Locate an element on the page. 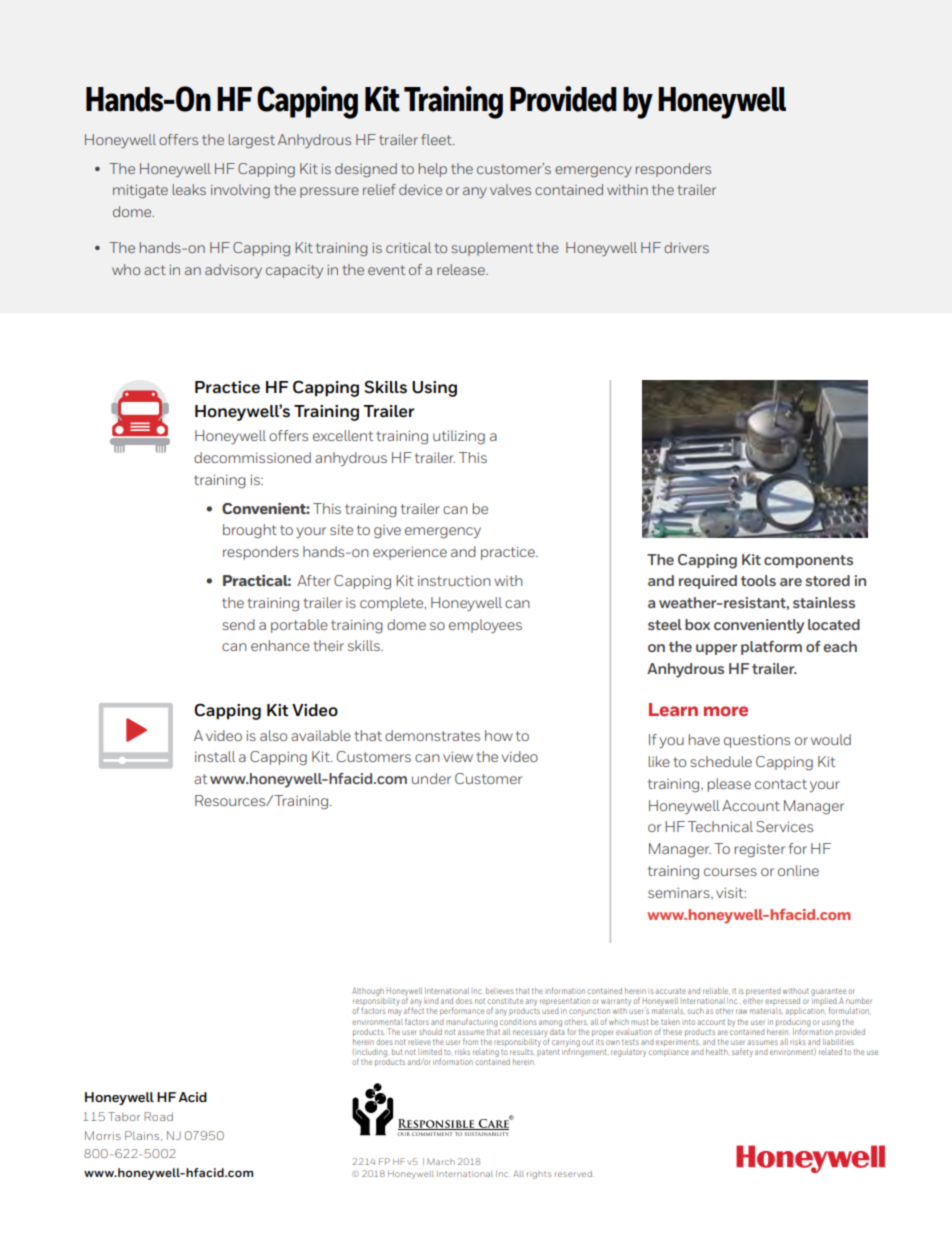  valves is located at coordinates (510, 189).
